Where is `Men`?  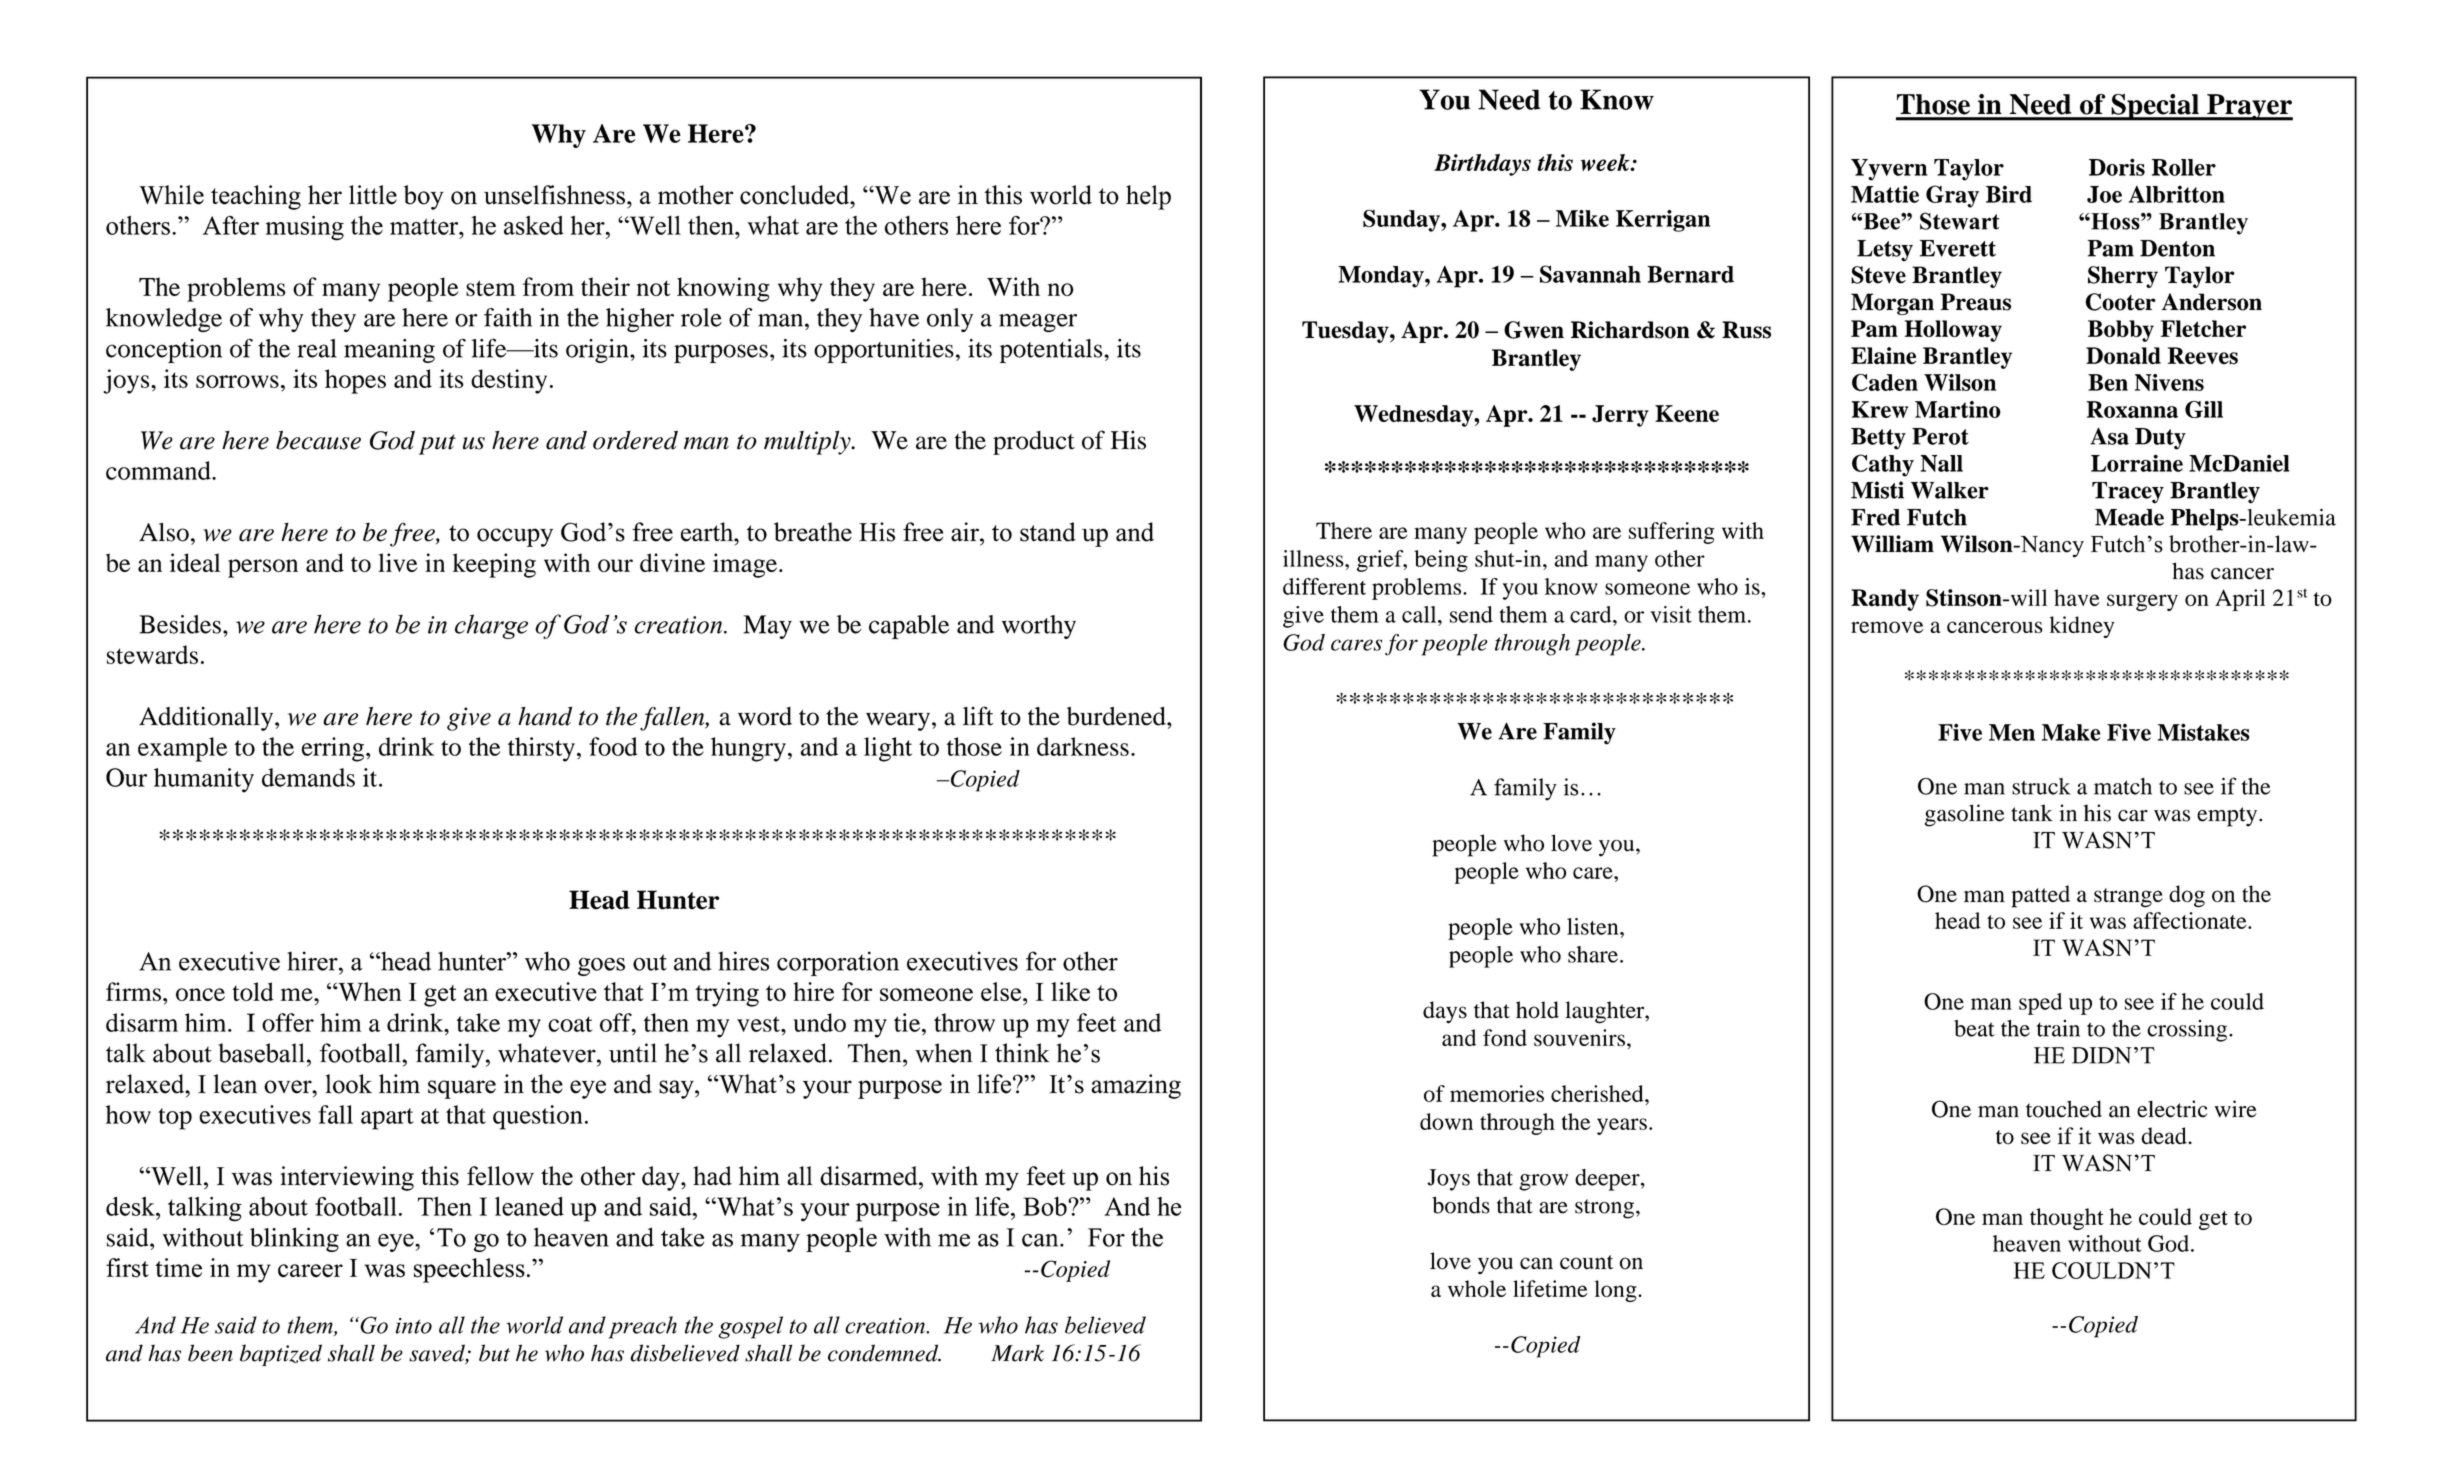 Men is located at coordinates (2012, 732).
